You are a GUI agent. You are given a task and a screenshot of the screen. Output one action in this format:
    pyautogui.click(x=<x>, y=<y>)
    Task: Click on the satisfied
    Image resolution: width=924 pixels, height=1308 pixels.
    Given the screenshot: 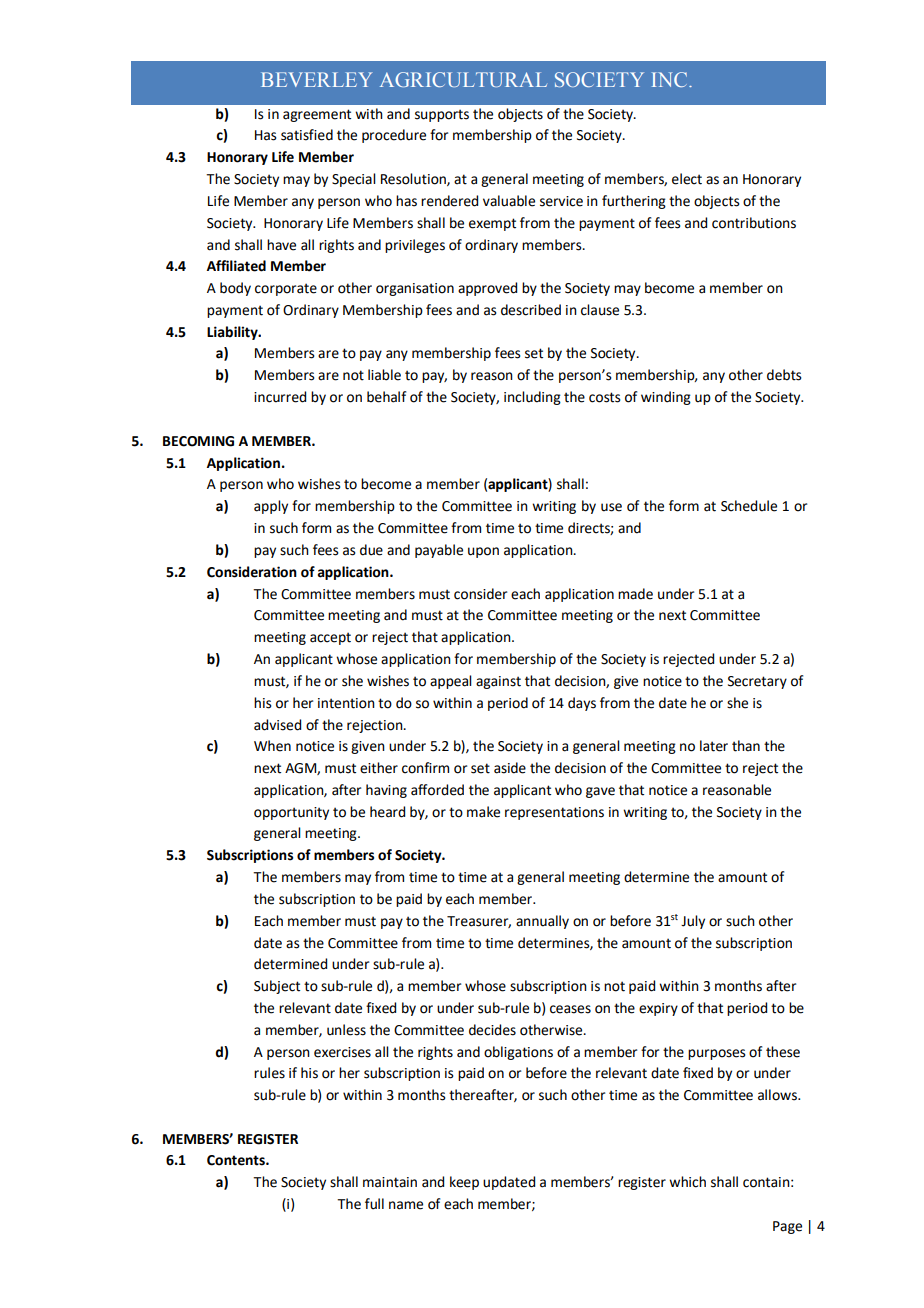 What is the action you would take?
    pyautogui.click(x=307, y=135)
